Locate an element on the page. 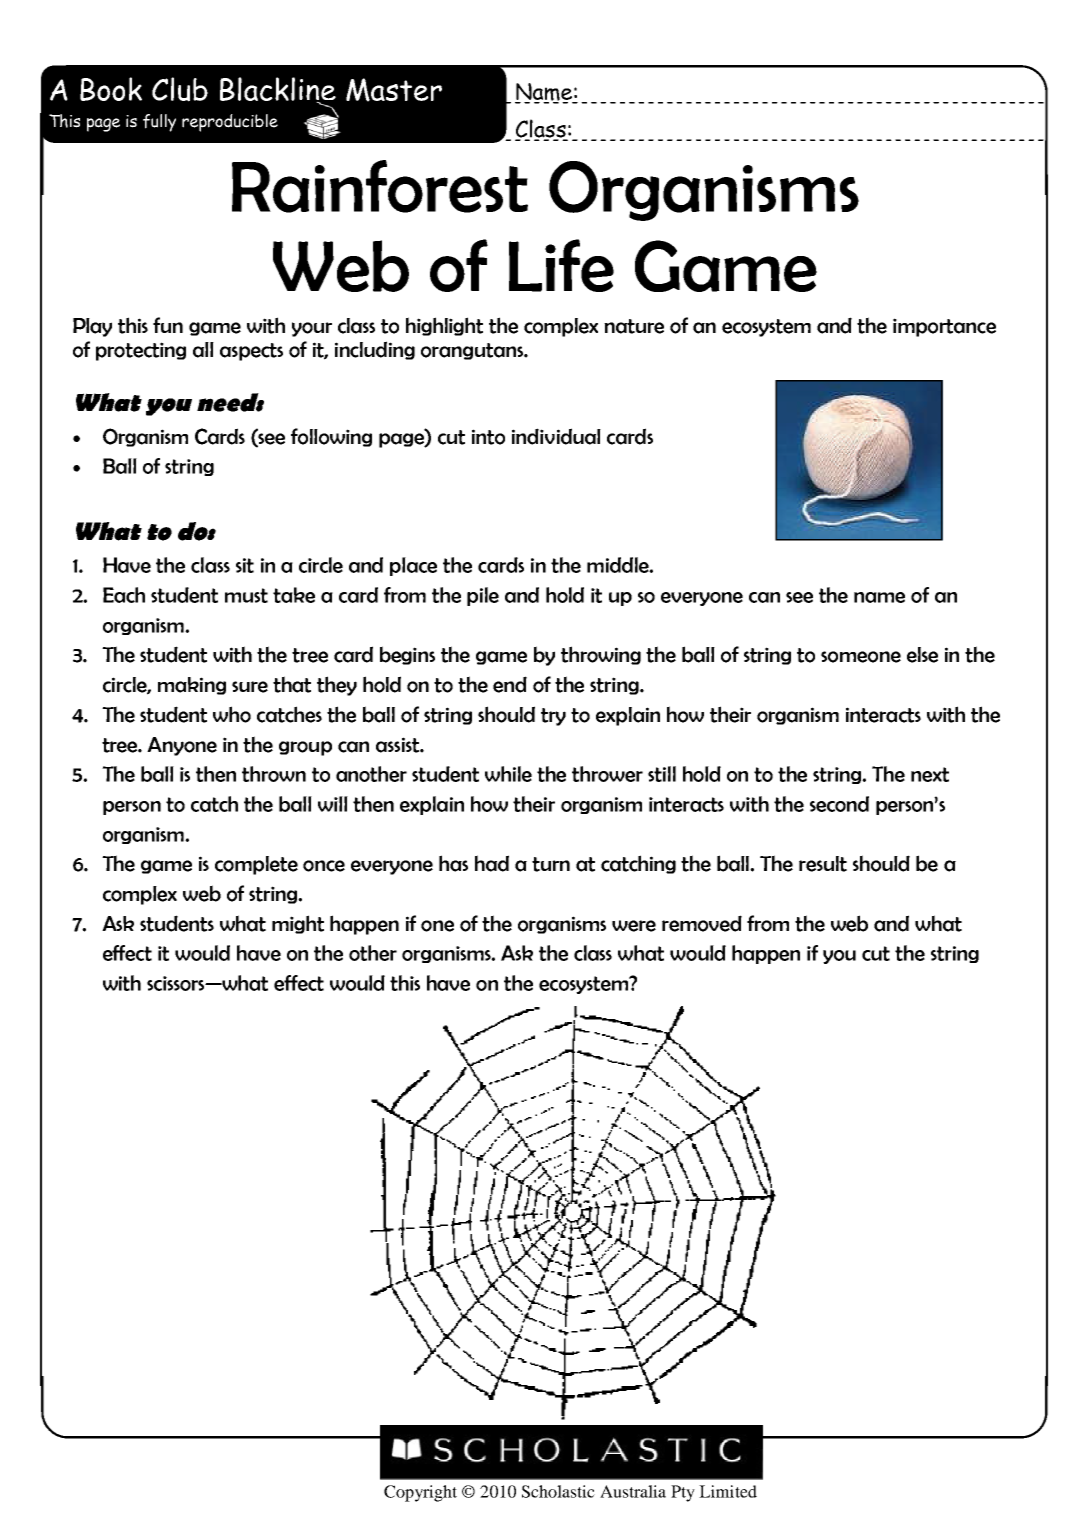  Scholastic is located at coordinates (558, 1491).
